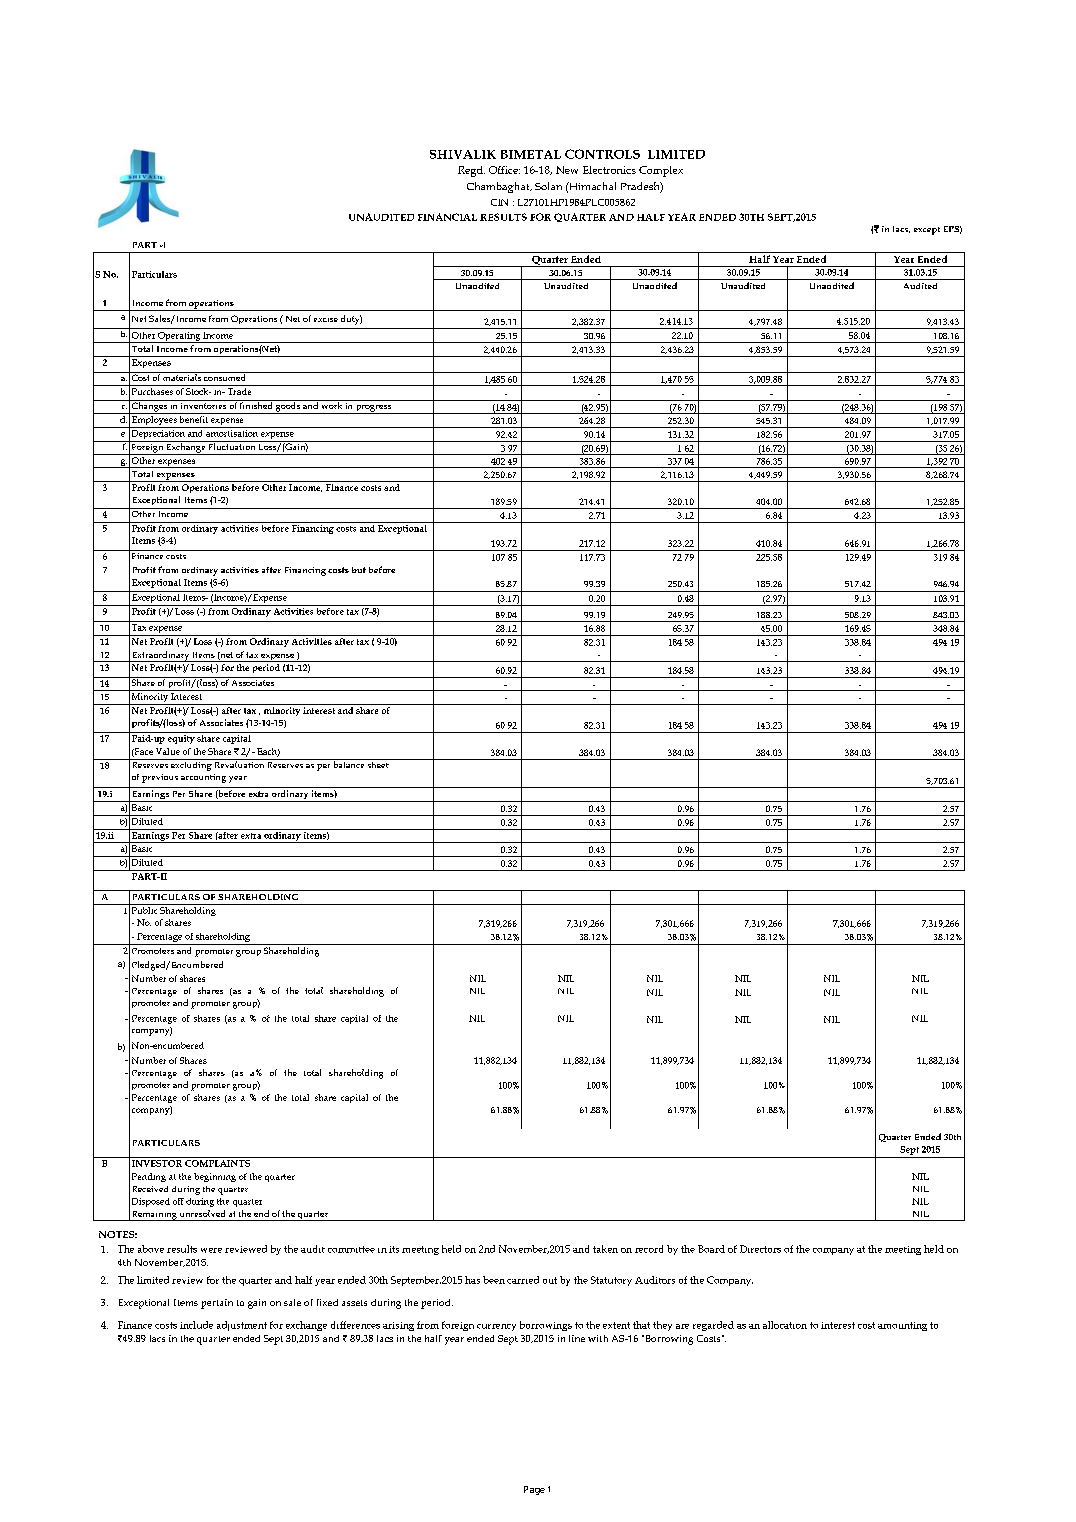 This screenshot has height=1522, width=1076. I want to click on allocation, so click(785, 1325).
